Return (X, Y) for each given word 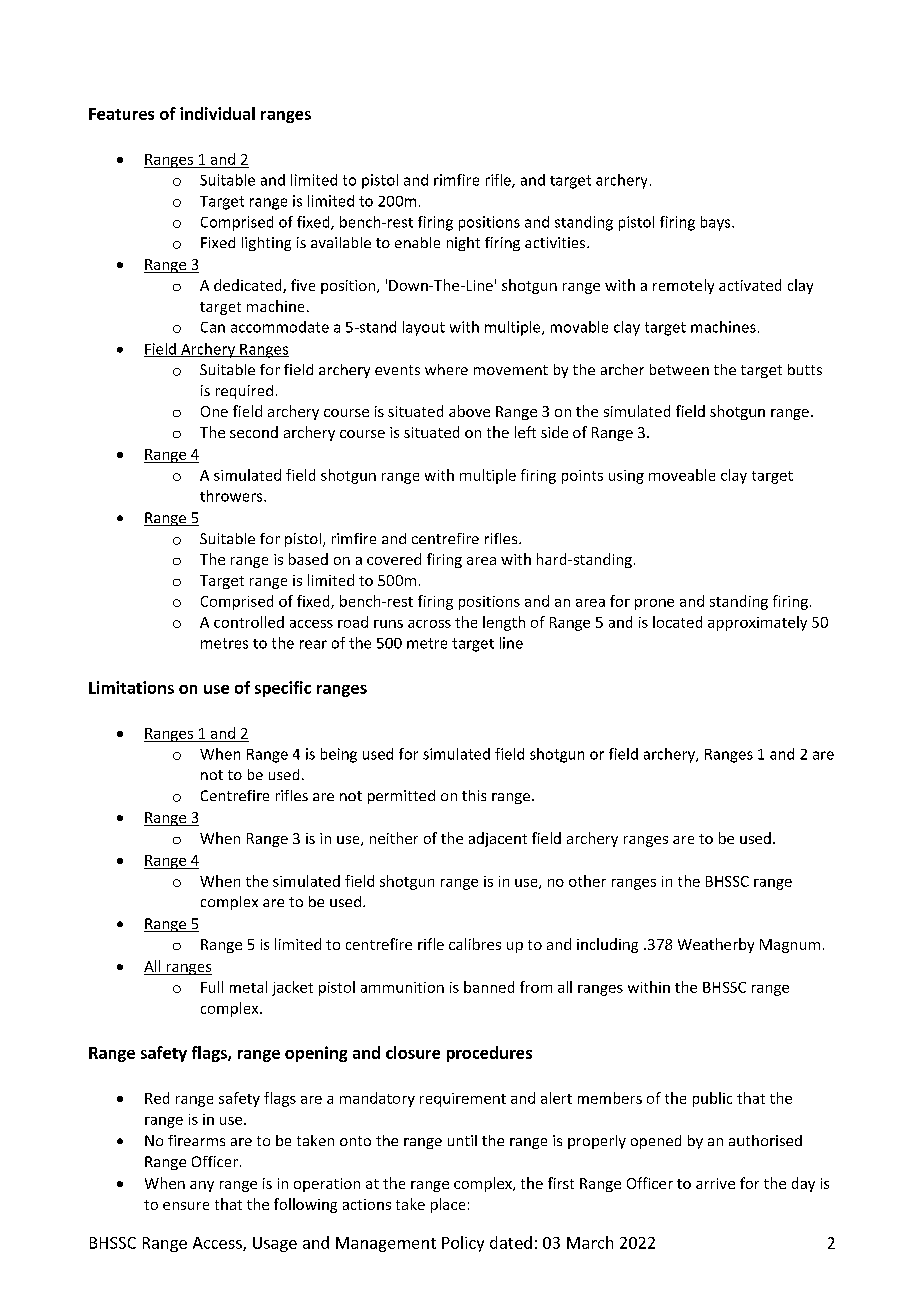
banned (489, 987)
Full (212, 987)
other (587, 881)
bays (717, 223)
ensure (186, 1206)
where (446, 369)
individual (217, 113)
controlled (249, 622)
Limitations (131, 687)
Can (213, 327)
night (463, 244)
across (429, 624)
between (679, 369)
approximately (757, 623)
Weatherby (716, 945)
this (474, 795)
